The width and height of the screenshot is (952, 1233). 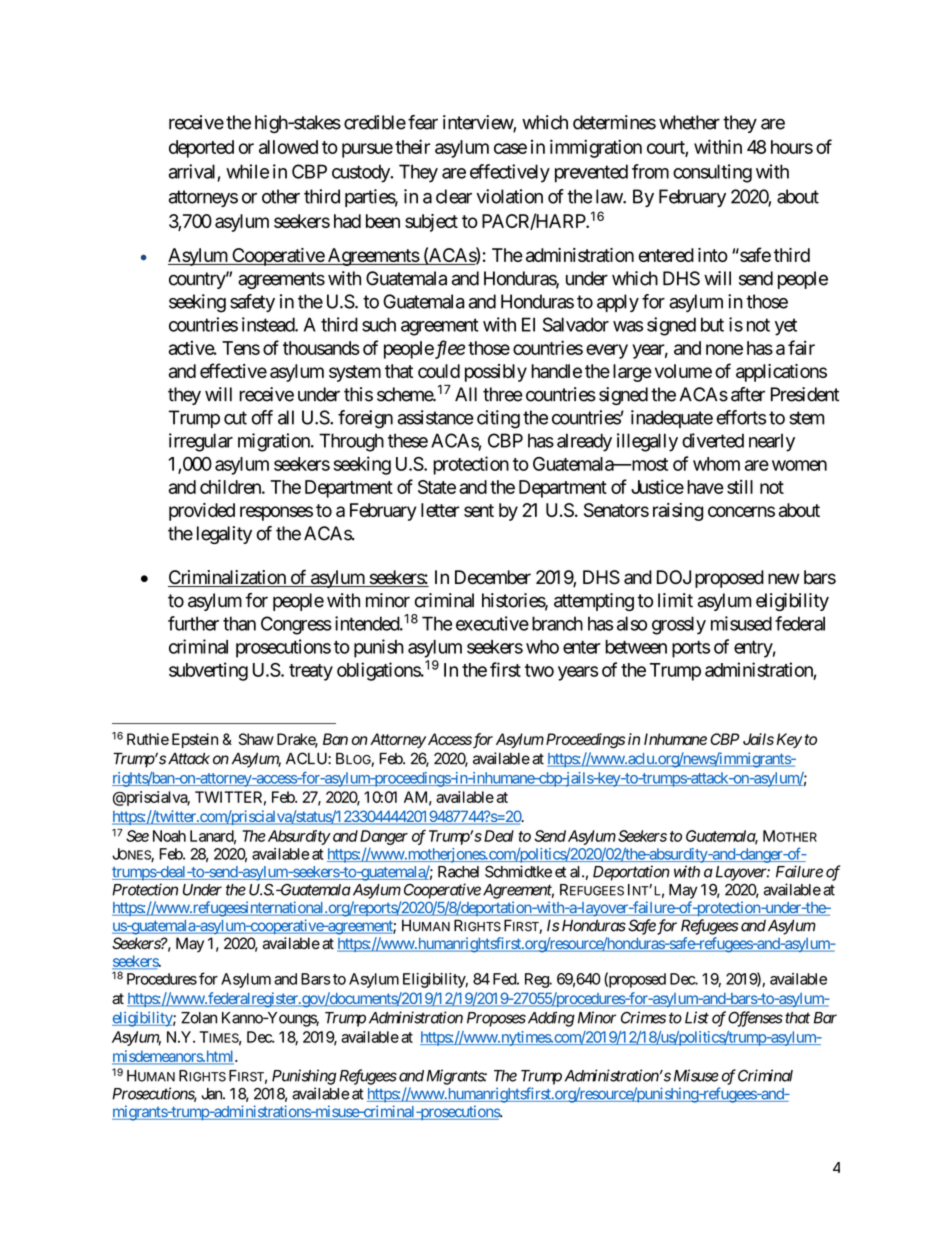 What do you see at coordinates (712, 173) in the screenshot?
I see `consulting` at bounding box center [712, 173].
